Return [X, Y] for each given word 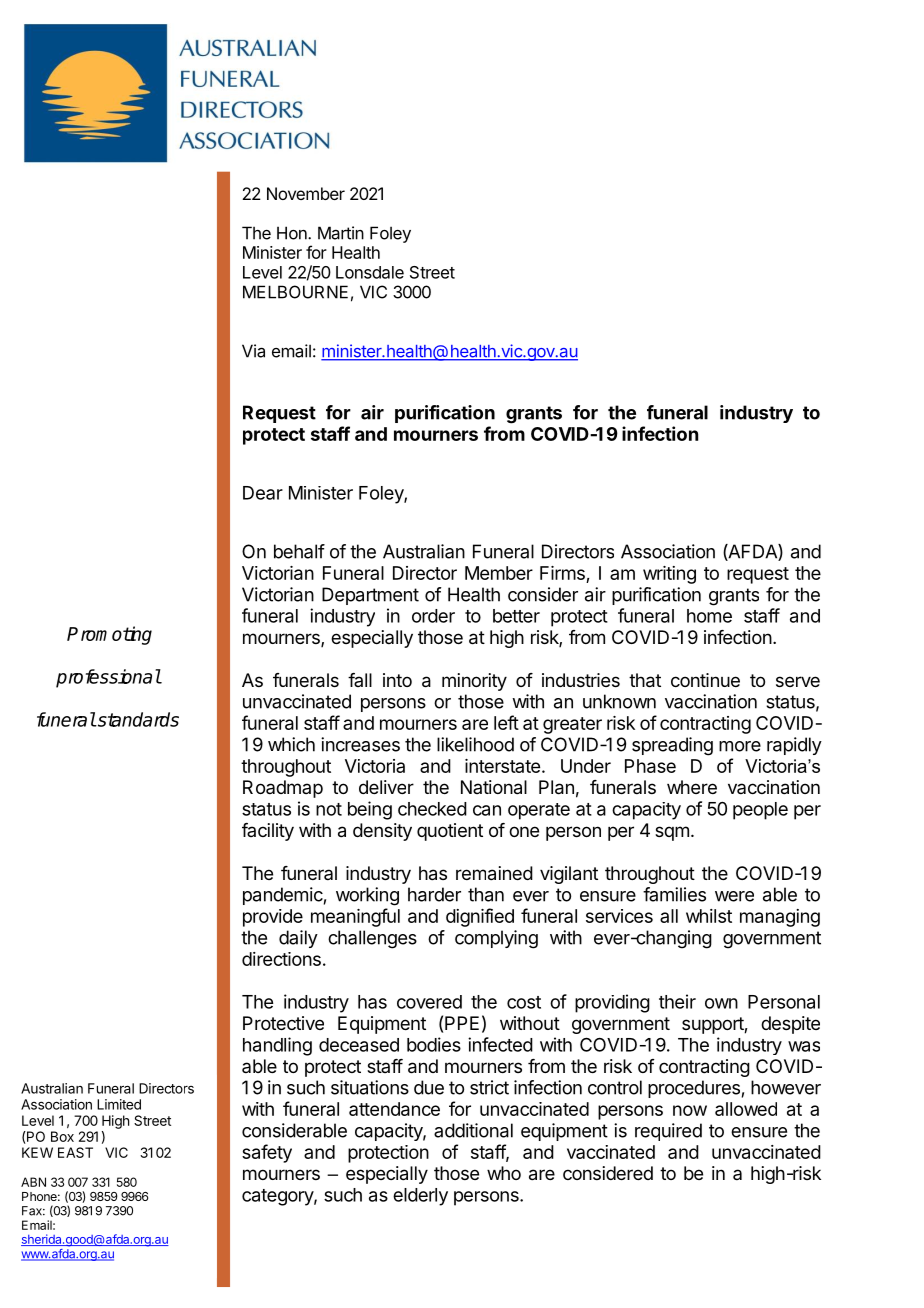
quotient [450, 832]
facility [268, 832]
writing [669, 575]
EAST [75, 1152]
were [734, 896]
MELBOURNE [295, 292]
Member [499, 573]
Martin [341, 233]
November [306, 193]
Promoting [109, 635]
